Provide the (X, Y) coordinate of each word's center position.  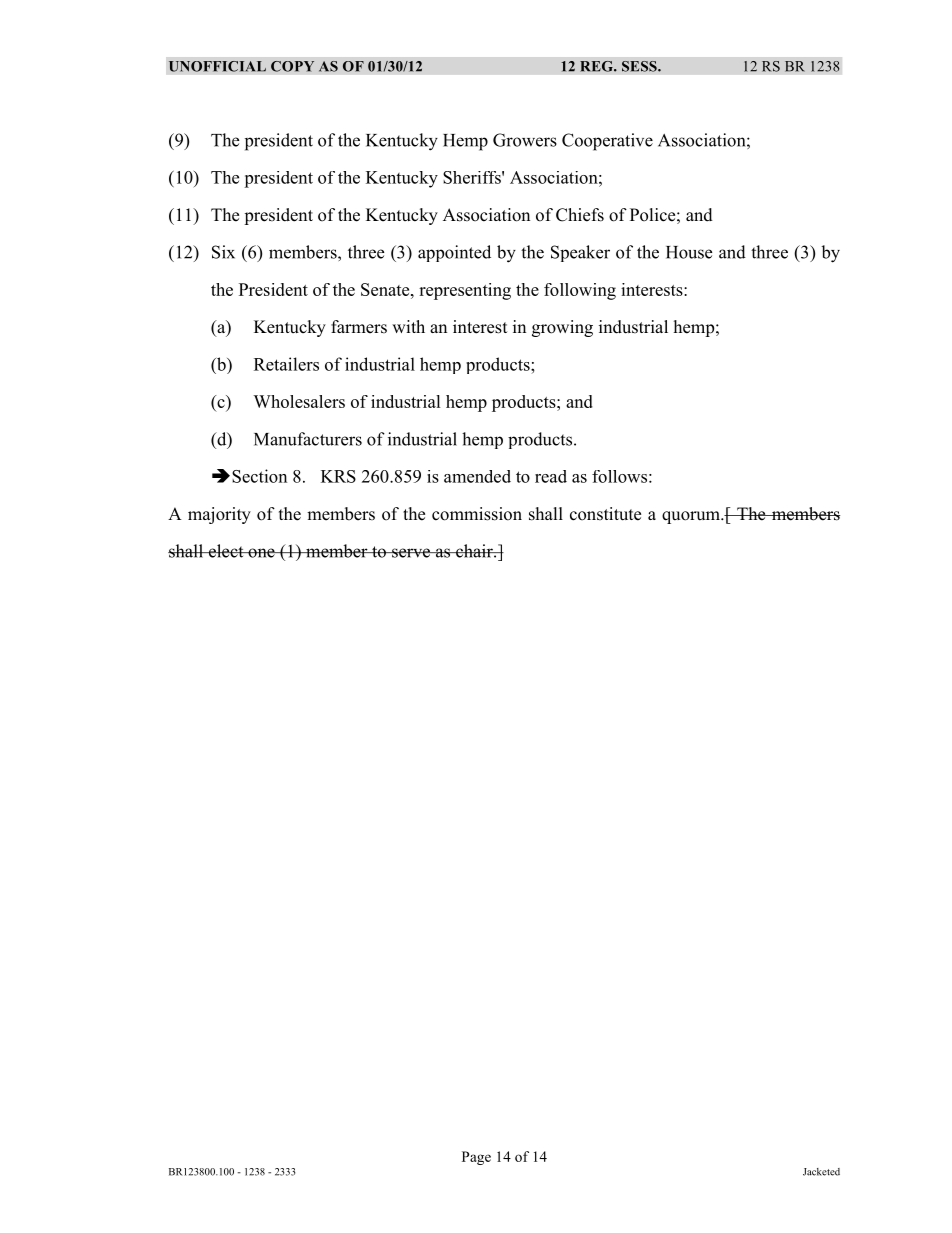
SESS (640, 66)
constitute (605, 514)
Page (476, 1158)
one (261, 553)
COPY (293, 66)
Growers (525, 140)
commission (477, 514)
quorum (692, 517)
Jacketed (821, 1172)
